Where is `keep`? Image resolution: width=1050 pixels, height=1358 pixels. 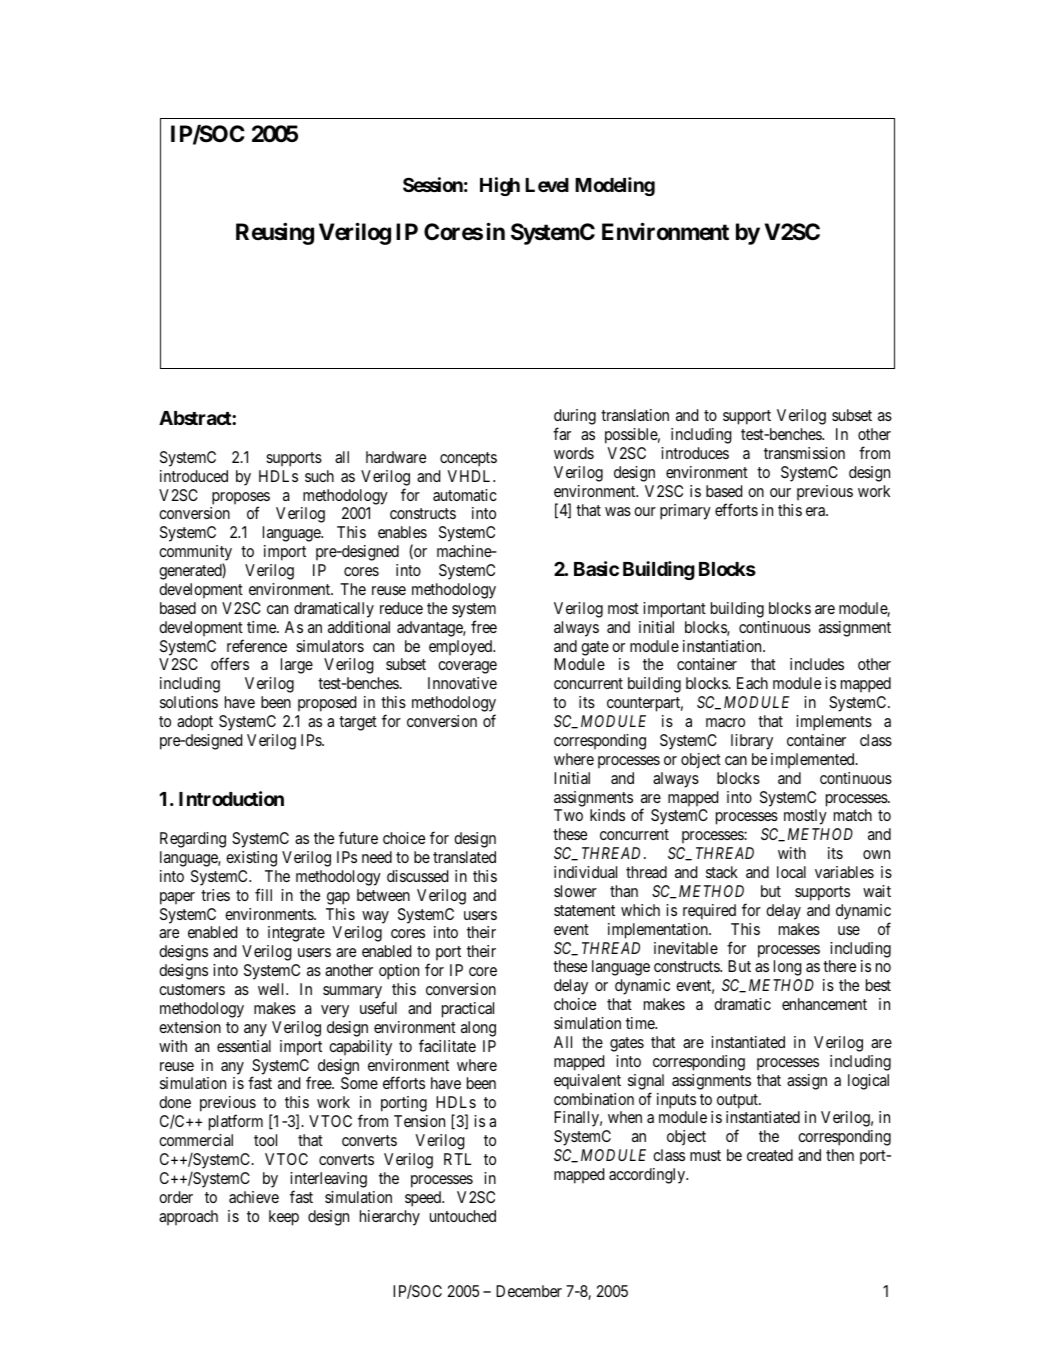
keep is located at coordinates (284, 1218).
